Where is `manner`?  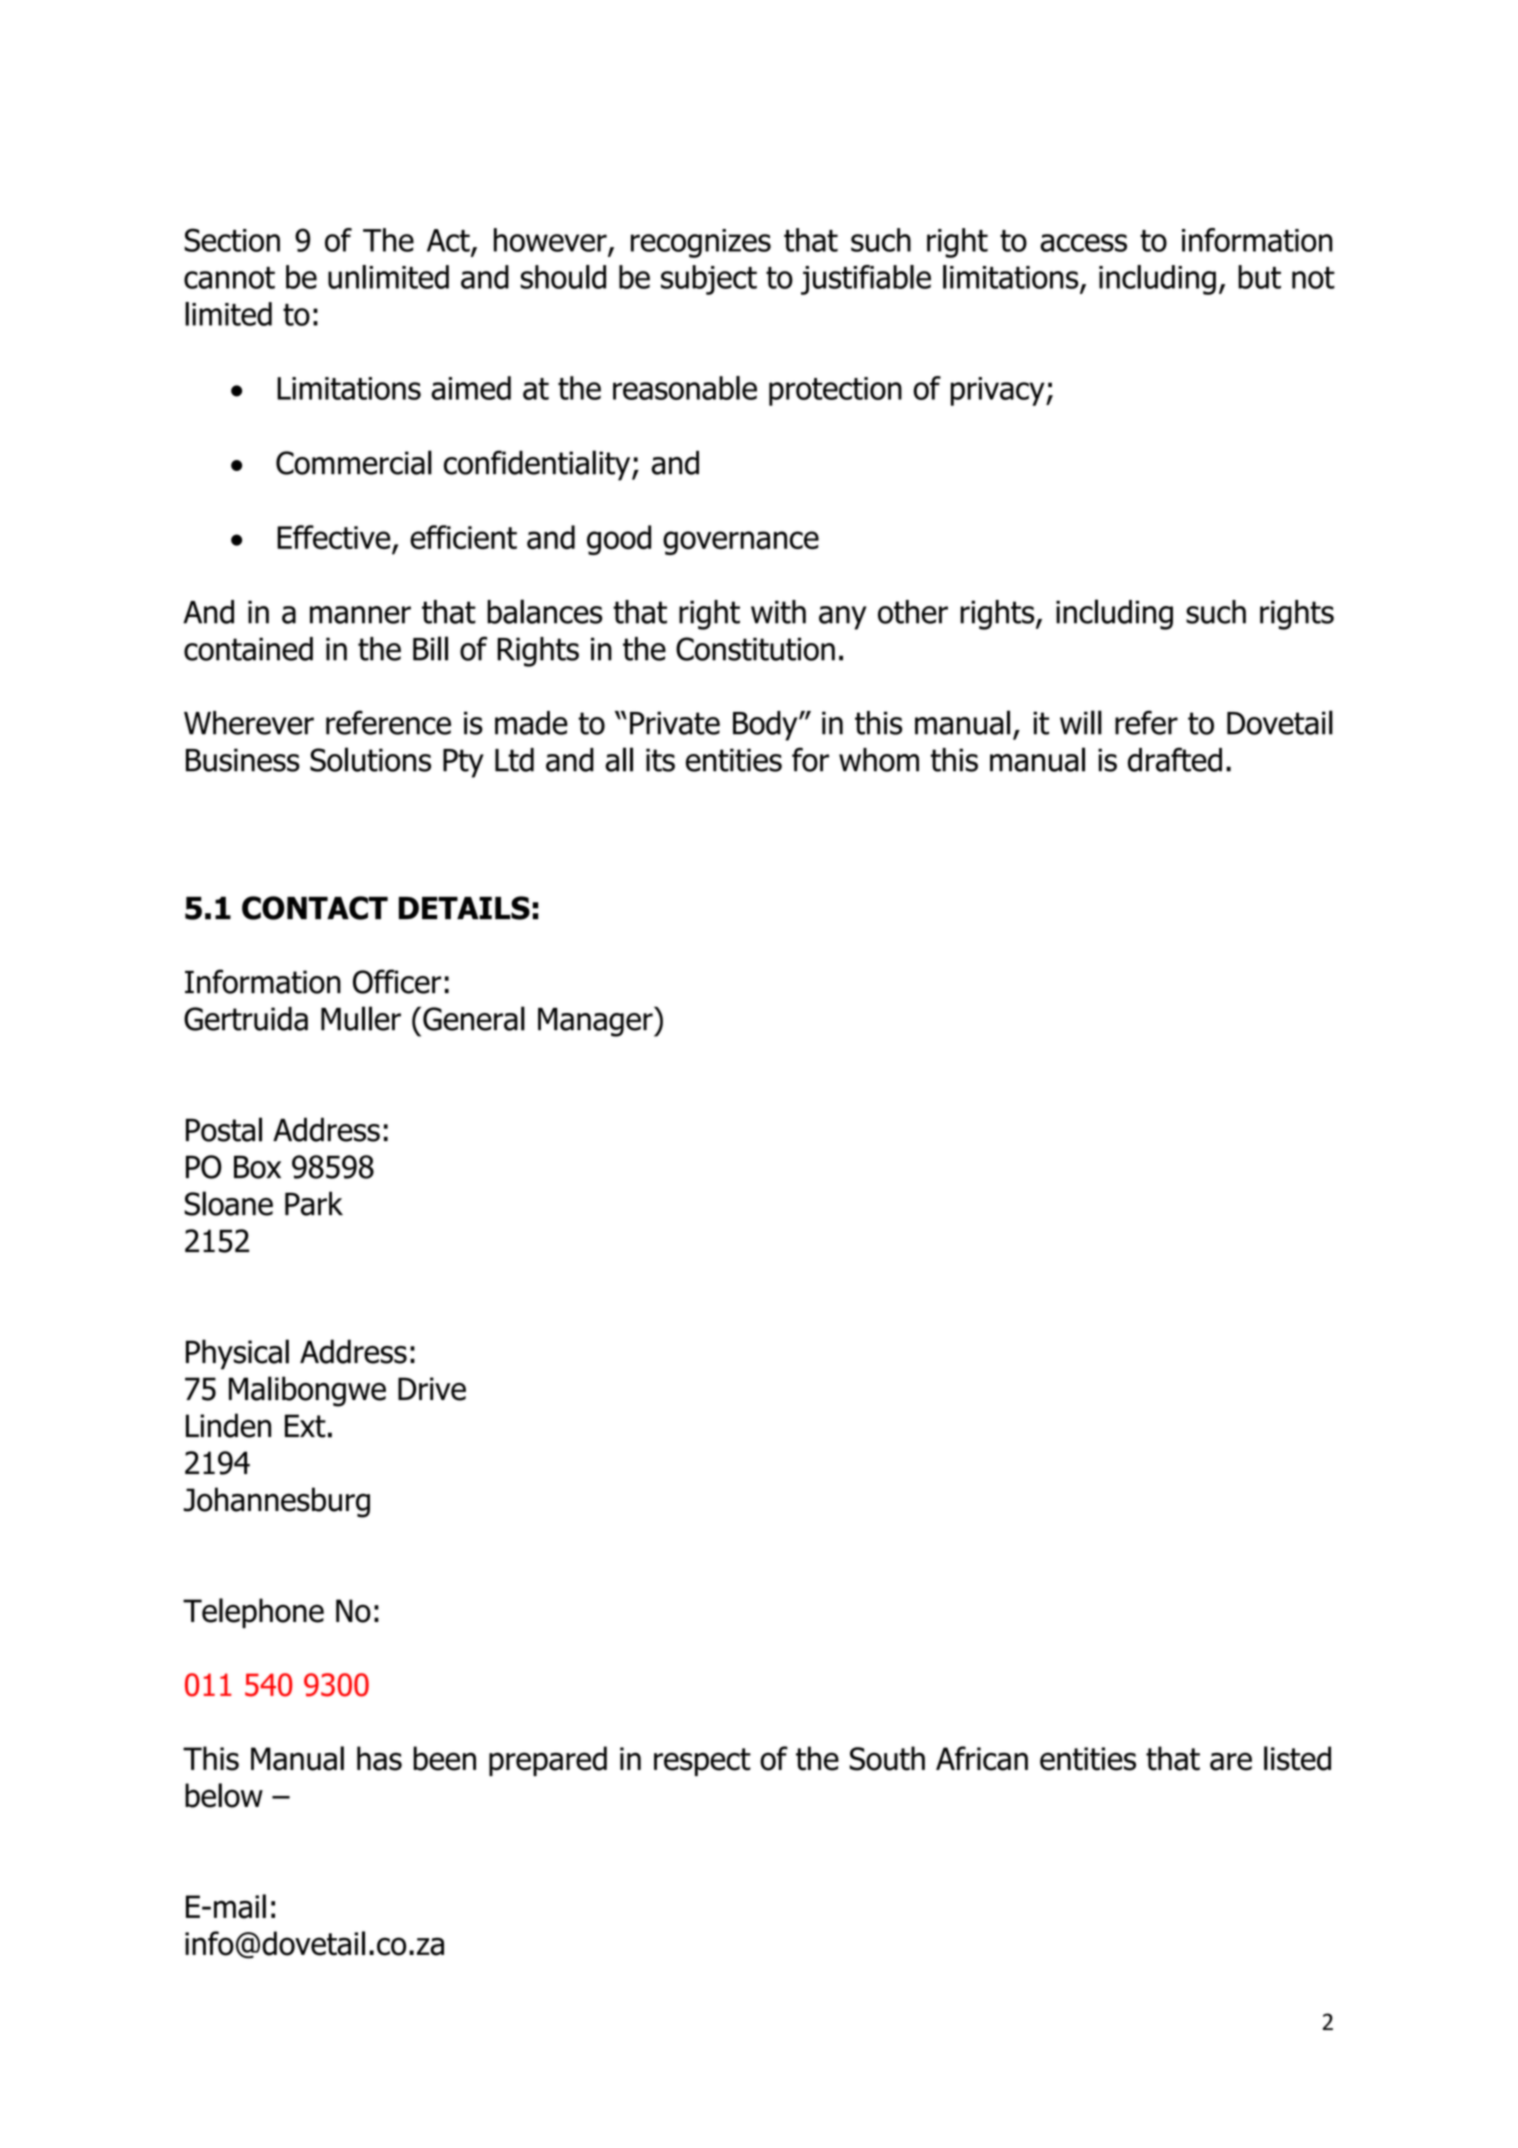
manner is located at coordinates (360, 615).
